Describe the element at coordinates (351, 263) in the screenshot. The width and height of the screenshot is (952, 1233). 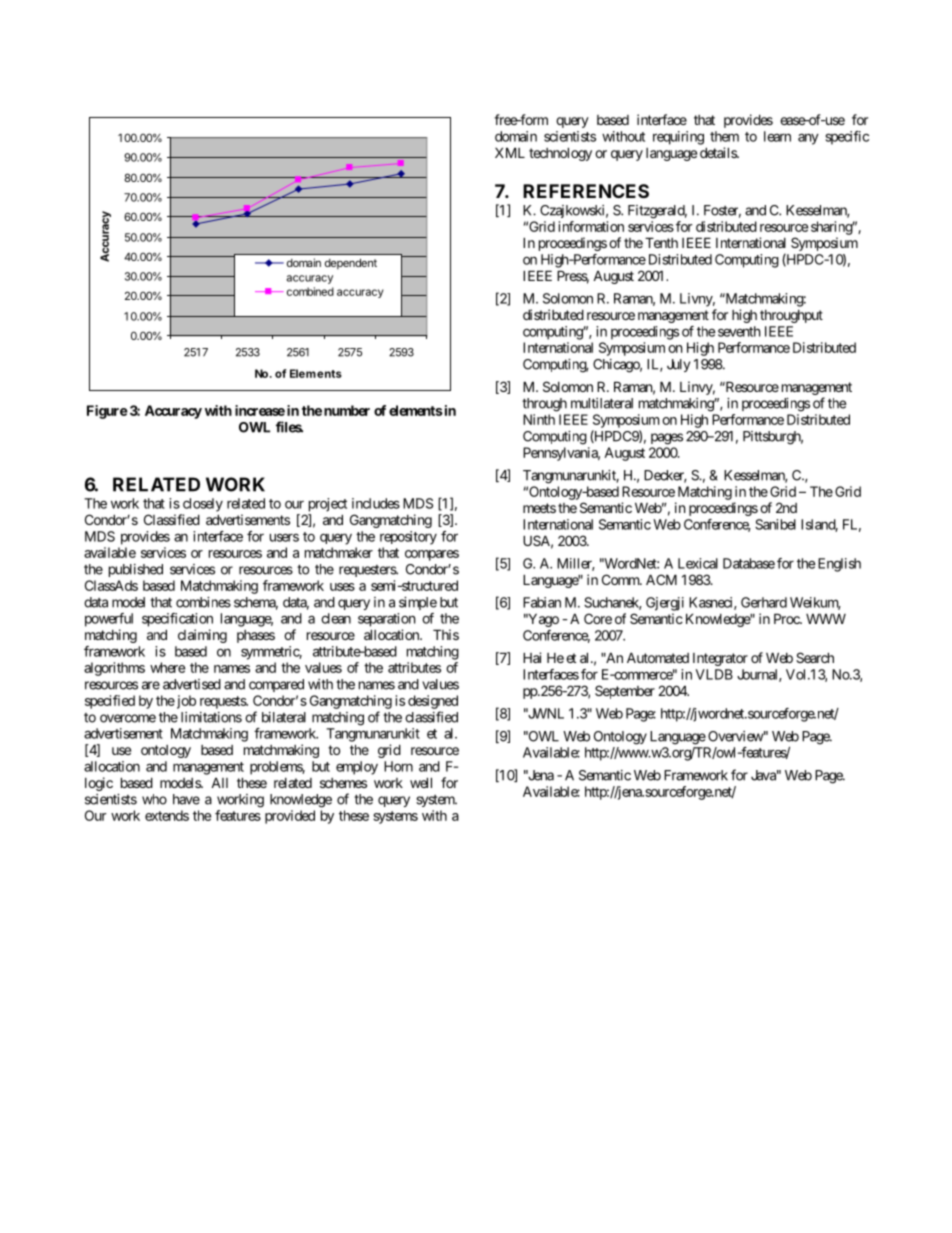
I see `dependent` at that location.
